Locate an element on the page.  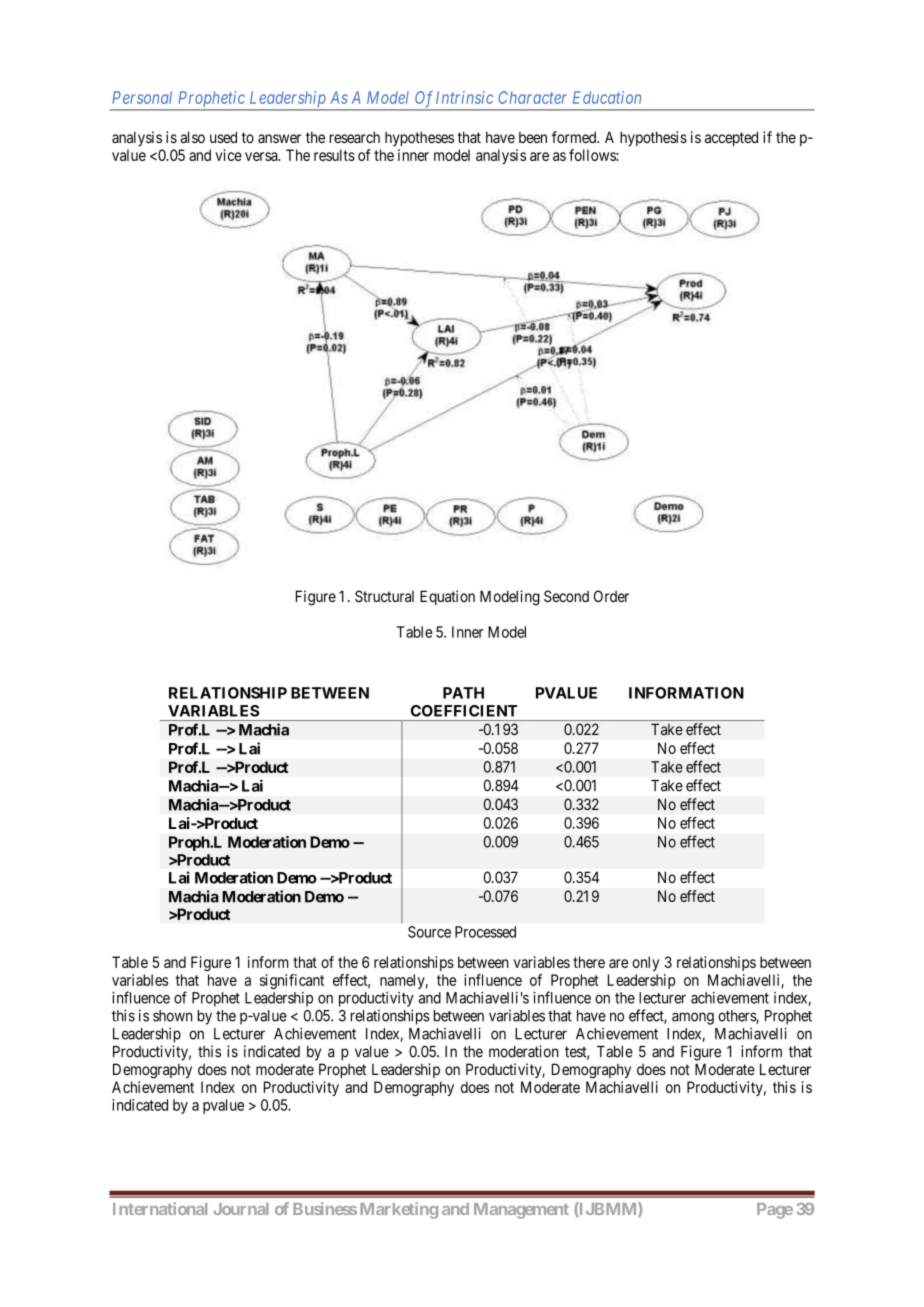
used is located at coordinates (223, 137).
